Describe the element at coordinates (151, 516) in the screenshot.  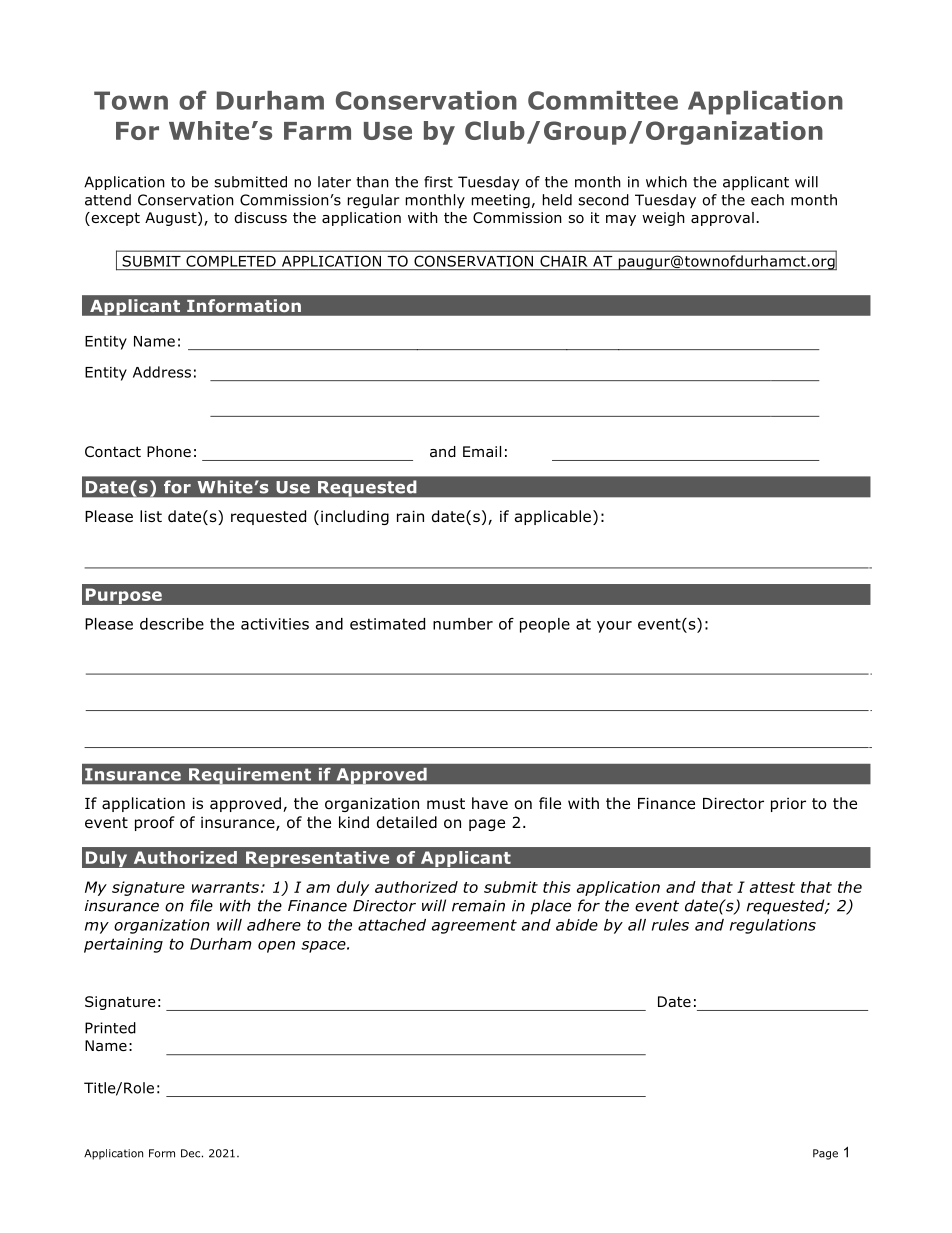
I see `list` at that location.
